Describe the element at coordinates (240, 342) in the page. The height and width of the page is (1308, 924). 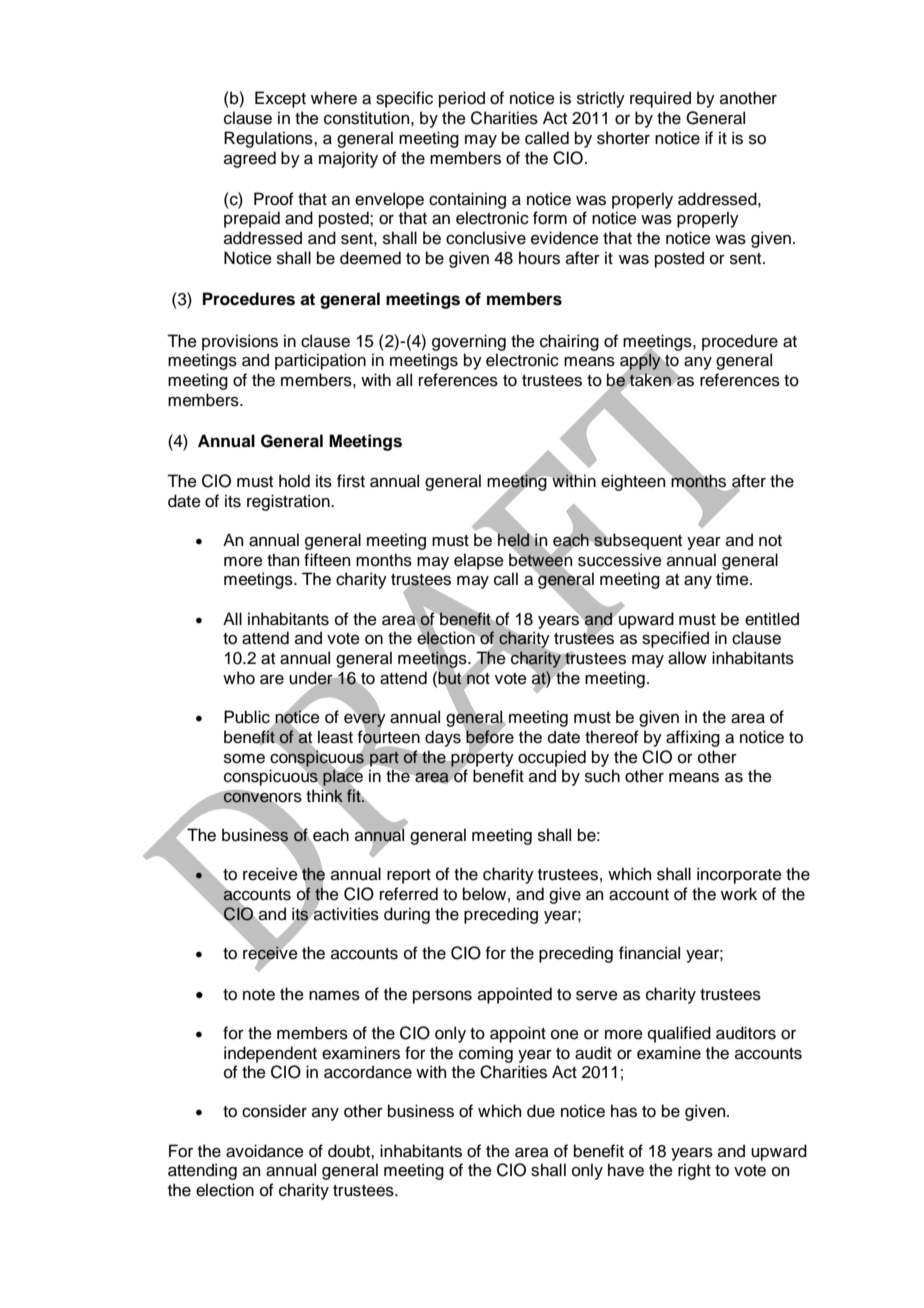
I see `provisions` at that location.
